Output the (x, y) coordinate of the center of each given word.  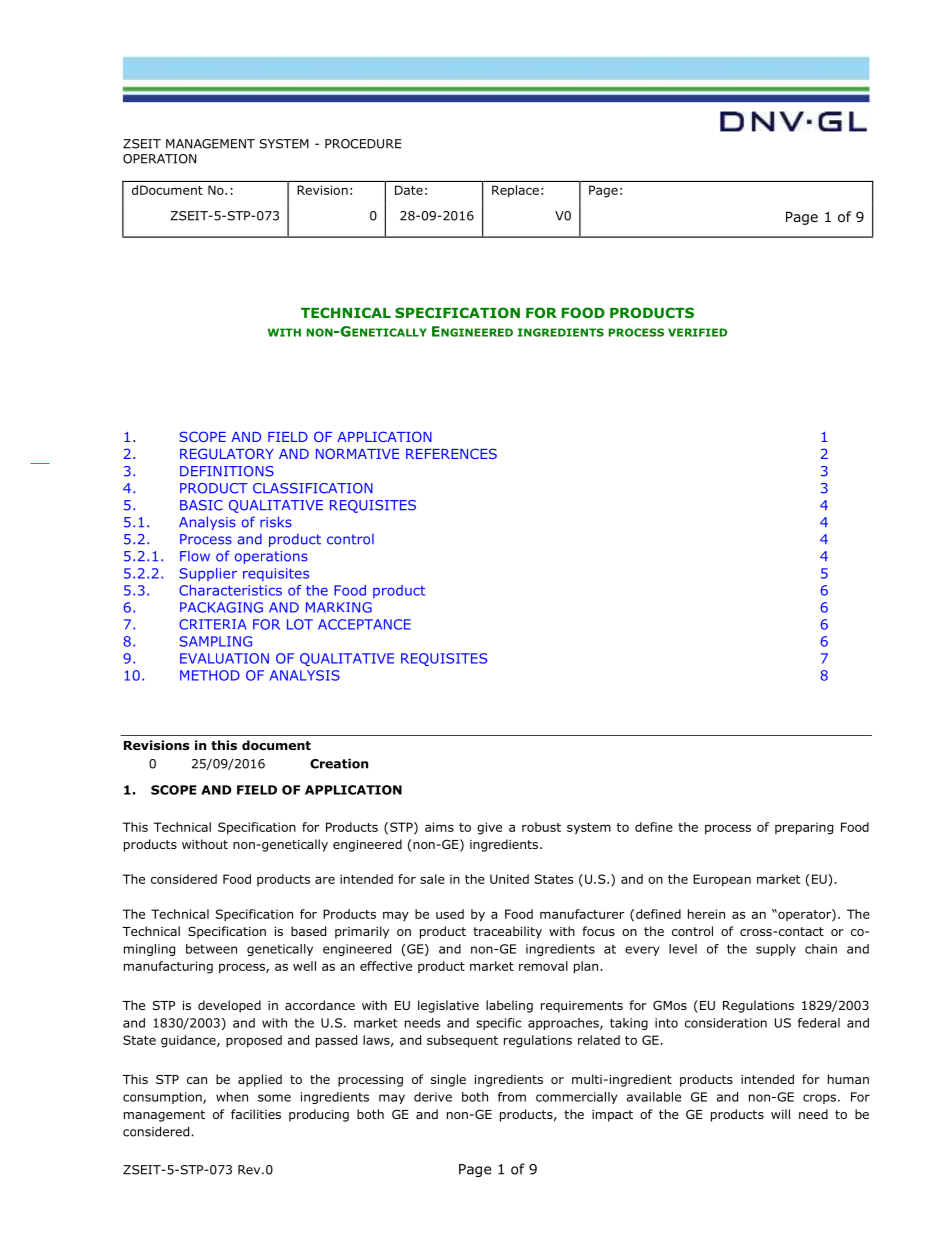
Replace (515, 191)
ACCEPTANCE (364, 624)
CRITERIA (212, 624)
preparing (804, 828)
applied (260, 1080)
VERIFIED (697, 332)
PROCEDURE (363, 144)
